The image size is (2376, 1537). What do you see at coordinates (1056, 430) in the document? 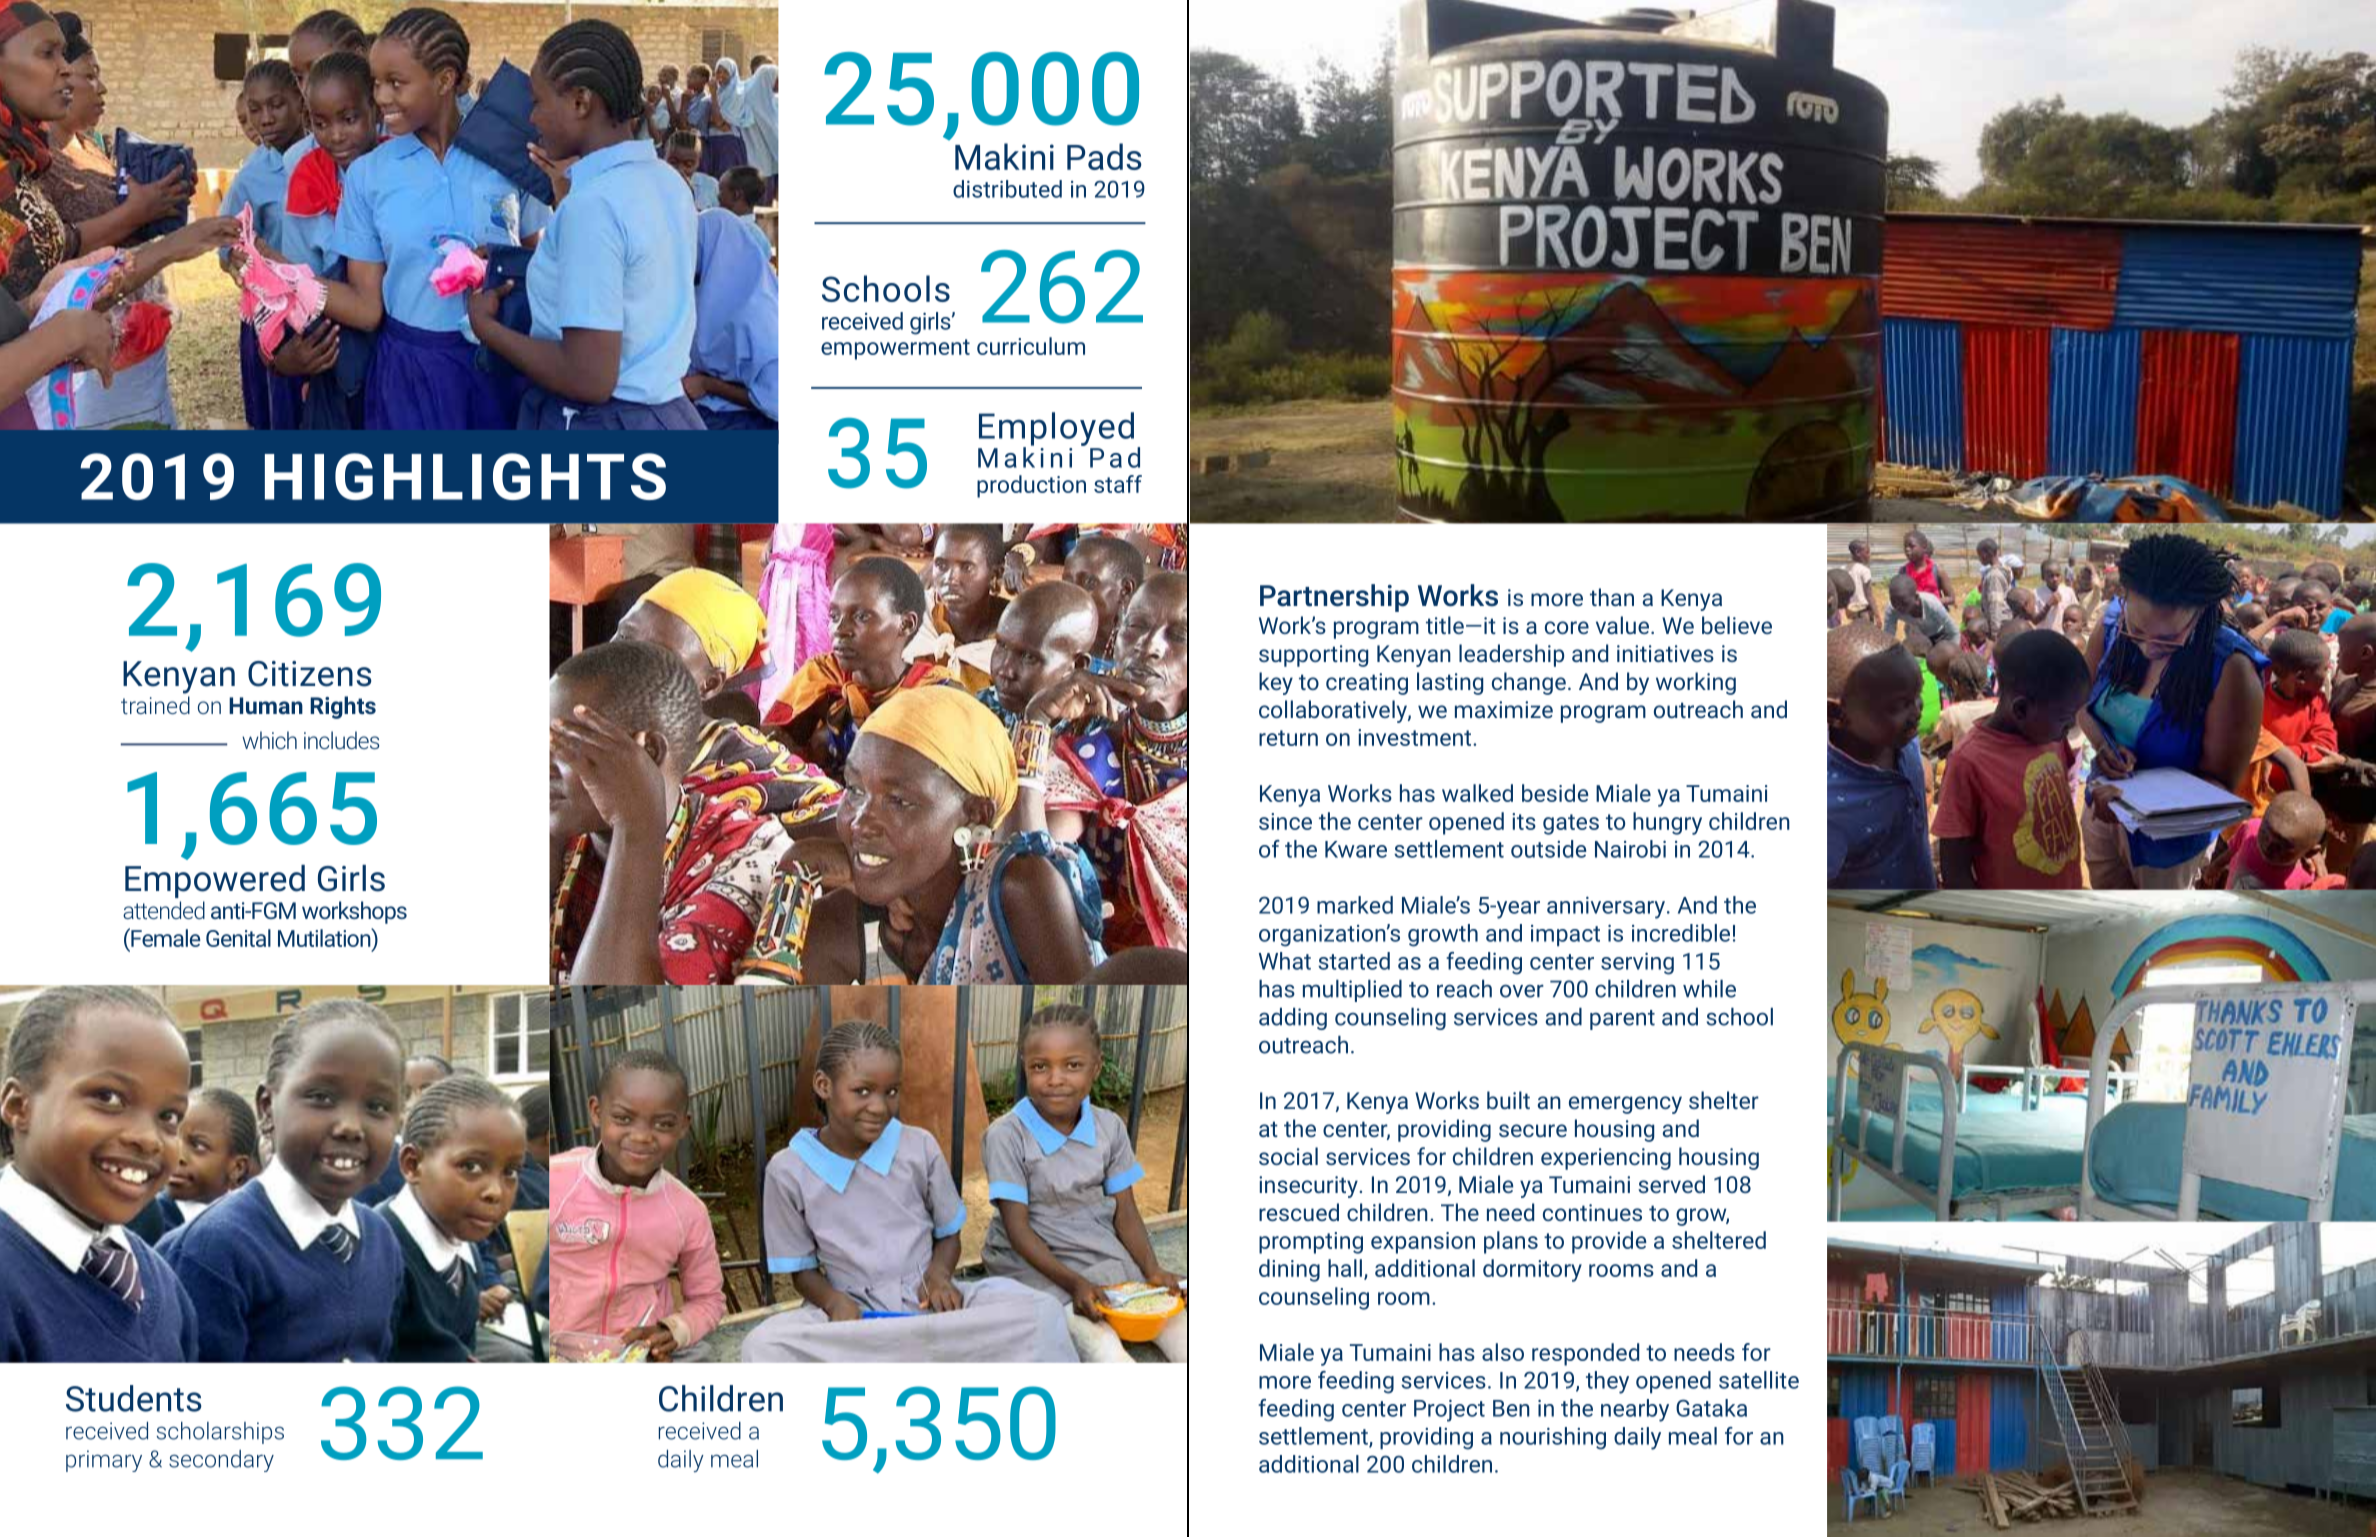
I see `Employed` at bounding box center [1056, 430].
